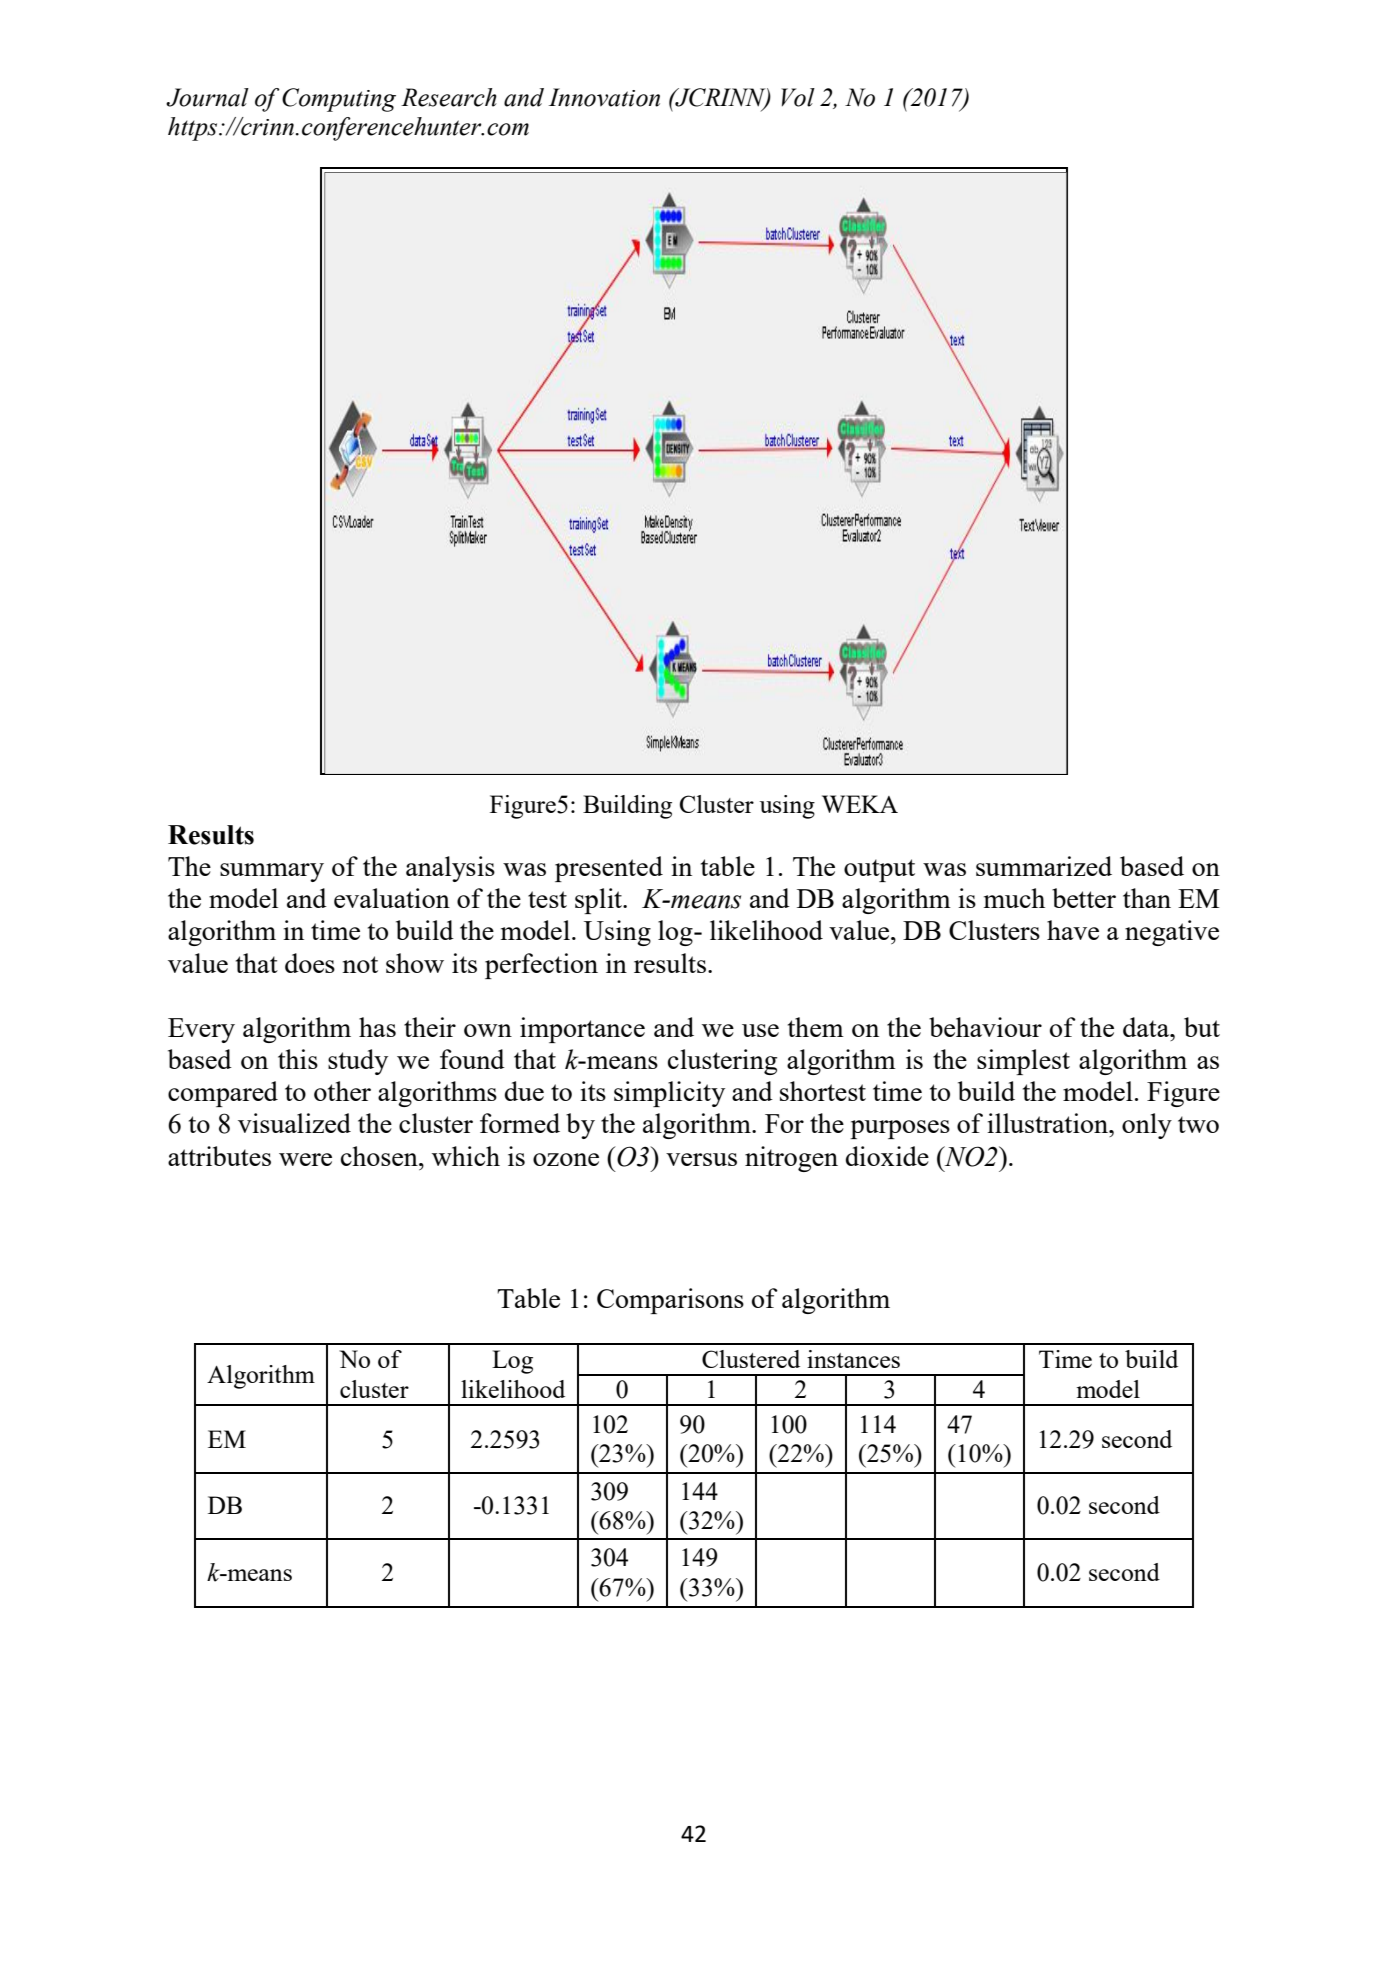 The width and height of the document is (1388, 1963). What do you see at coordinates (853, 1359) in the document?
I see `instances` at bounding box center [853, 1359].
